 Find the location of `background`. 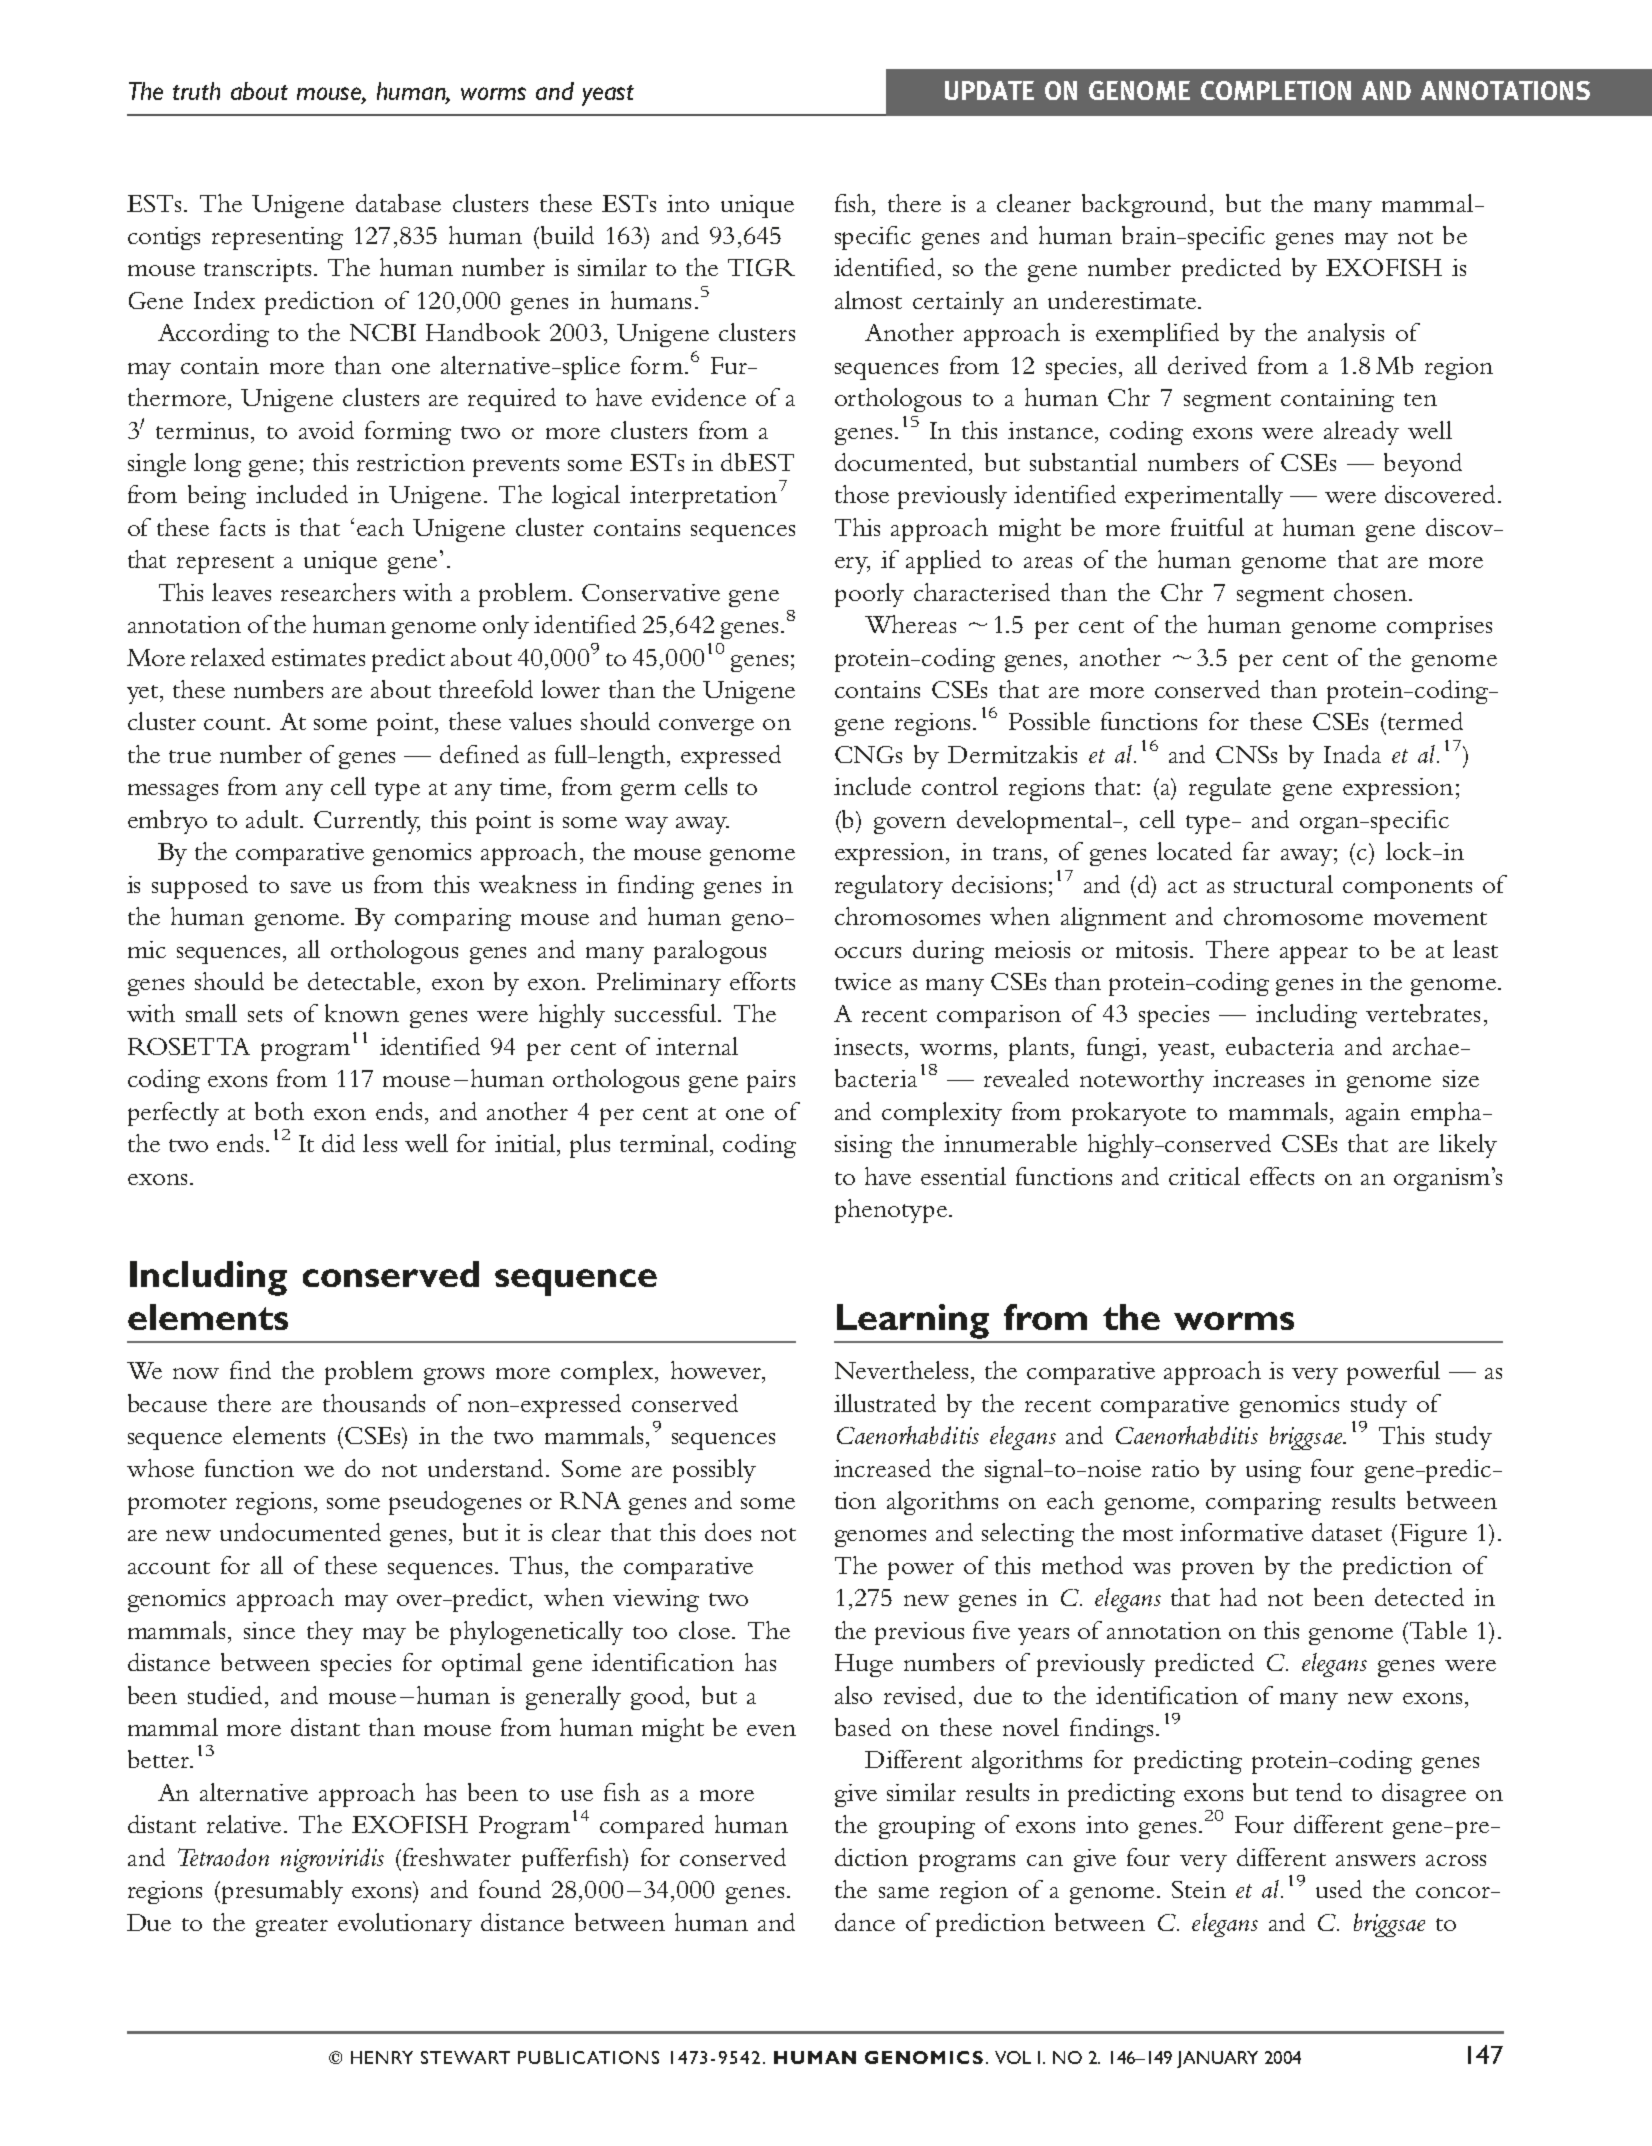

background is located at coordinates (1146, 206).
